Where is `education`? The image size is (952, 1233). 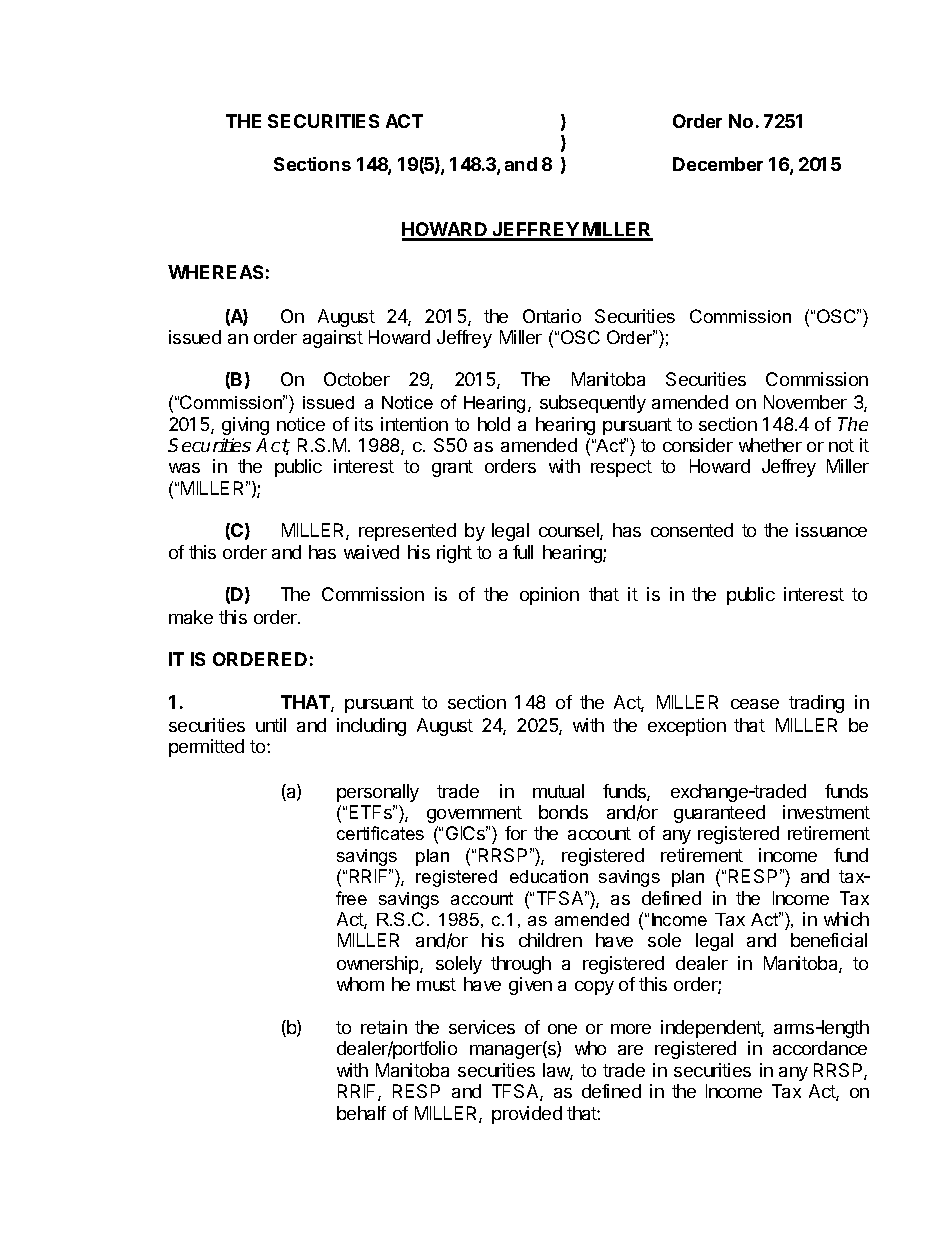 education is located at coordinates (549, 876).
